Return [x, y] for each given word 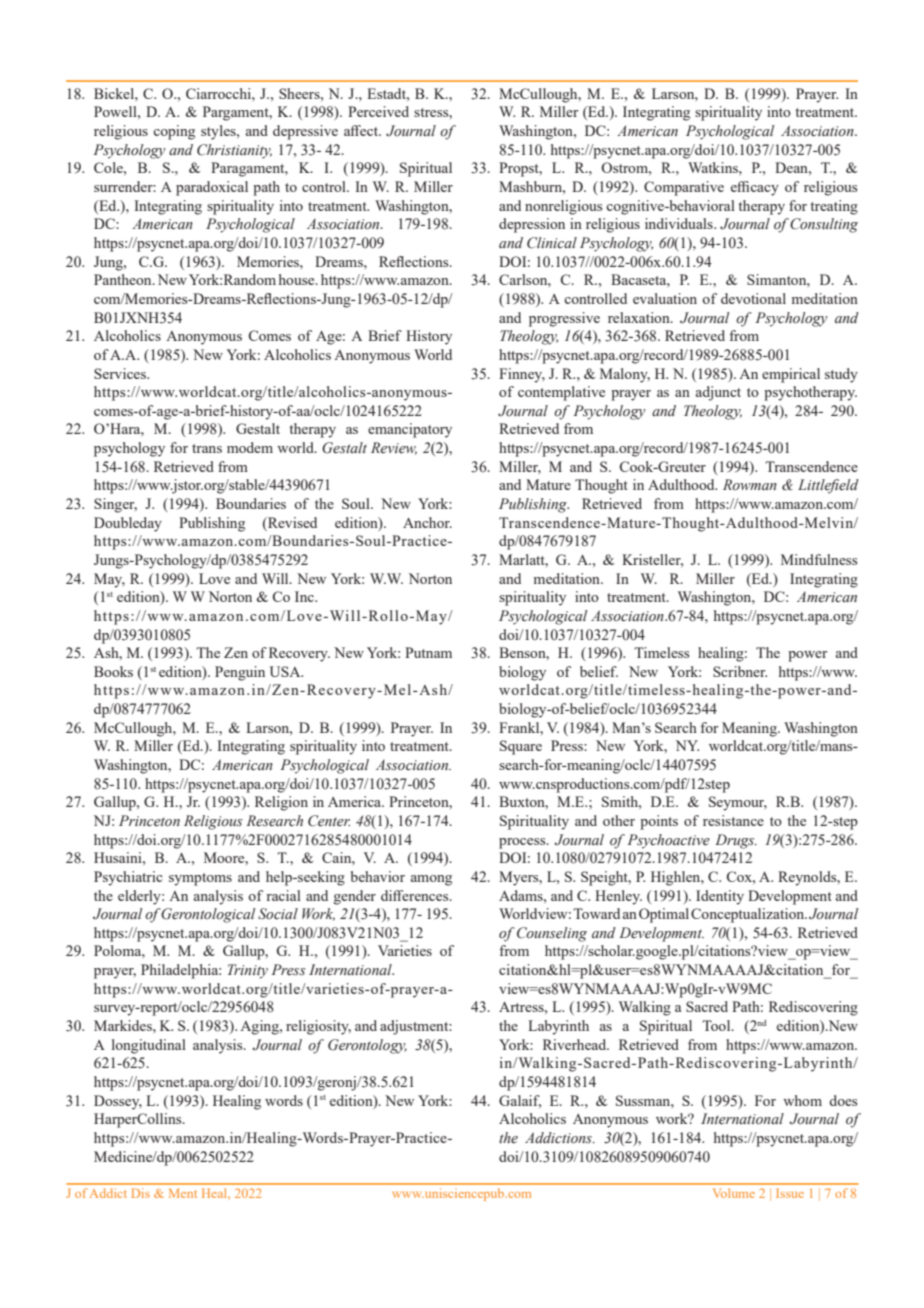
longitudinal [149, 1046]
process [523, 843]
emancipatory [410, 430]
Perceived [378, 111]
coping [174, 132]
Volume [734, 1193]
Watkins [714, 167]
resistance [733, 820]
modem [250, 447]
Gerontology [367, 1046]
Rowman [750, 484]
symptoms [200, 879]
